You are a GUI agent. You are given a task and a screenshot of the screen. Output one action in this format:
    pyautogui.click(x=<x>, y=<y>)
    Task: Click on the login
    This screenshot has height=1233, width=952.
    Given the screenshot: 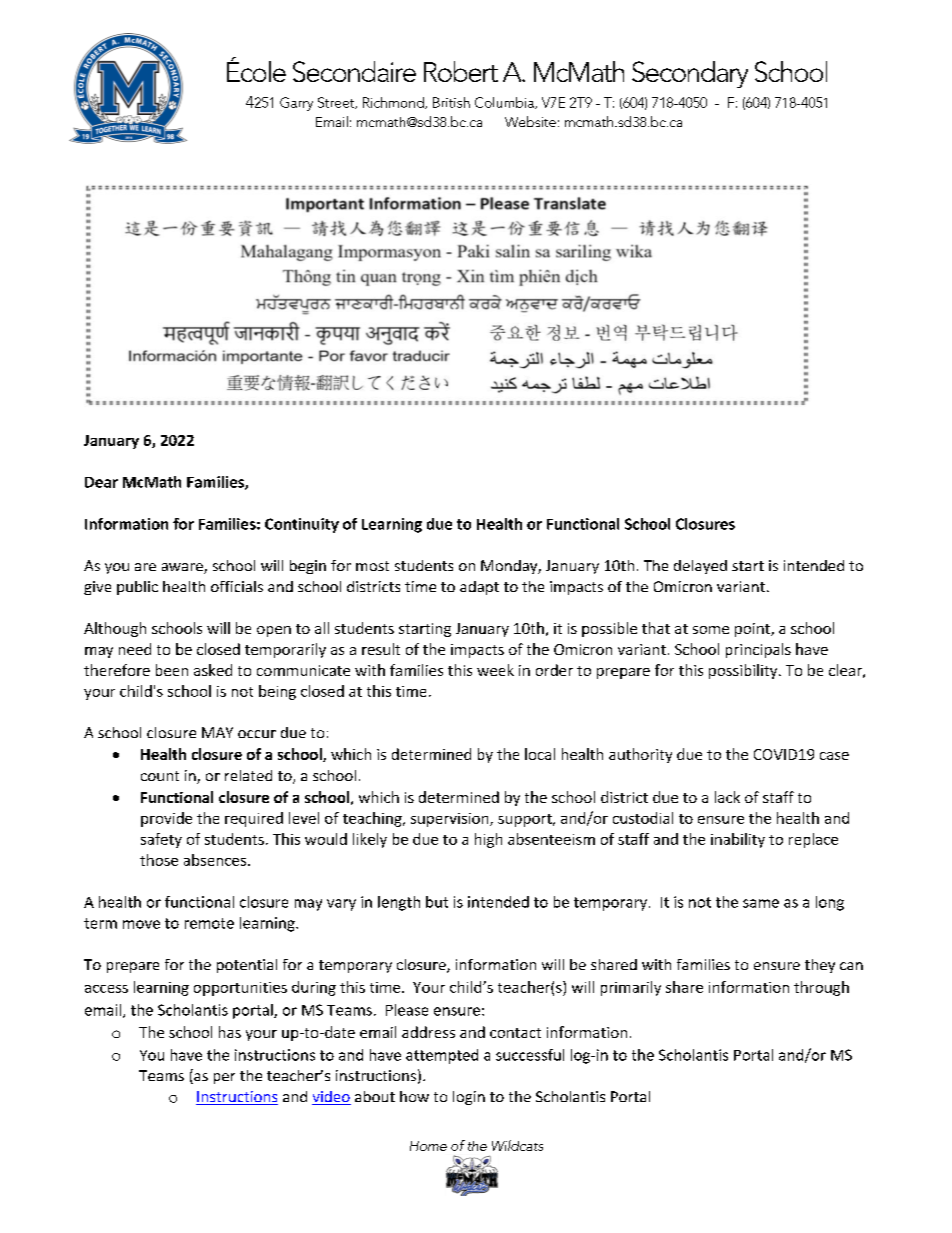 What is the action you would take?
    pyautogui.click(x=469, y=1098)
